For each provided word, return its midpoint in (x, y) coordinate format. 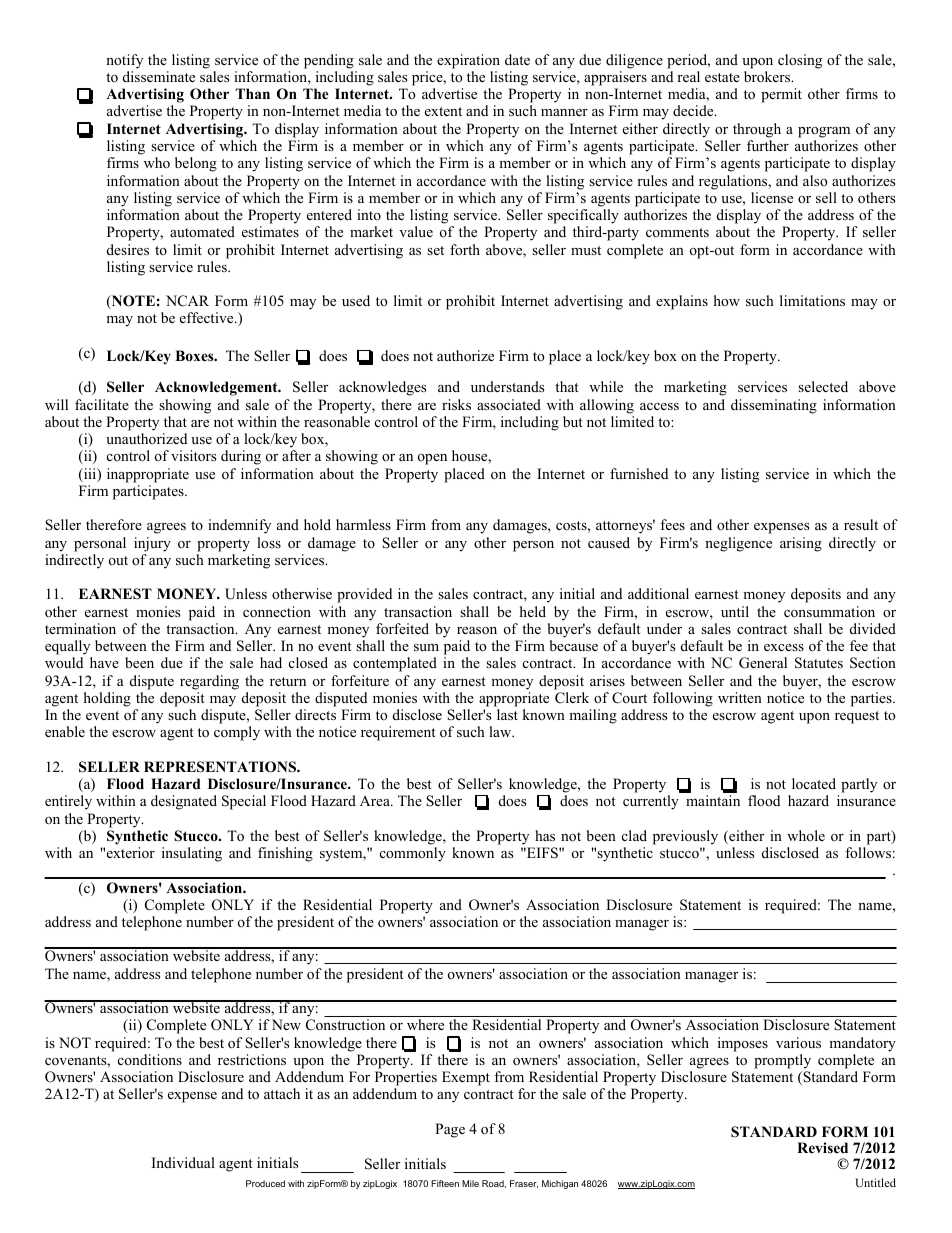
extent (443, 111)
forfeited (402, 629)
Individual (183, 1162)
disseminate (159, 76)
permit (781, 95)
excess (784, 647)
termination (80, 629)
